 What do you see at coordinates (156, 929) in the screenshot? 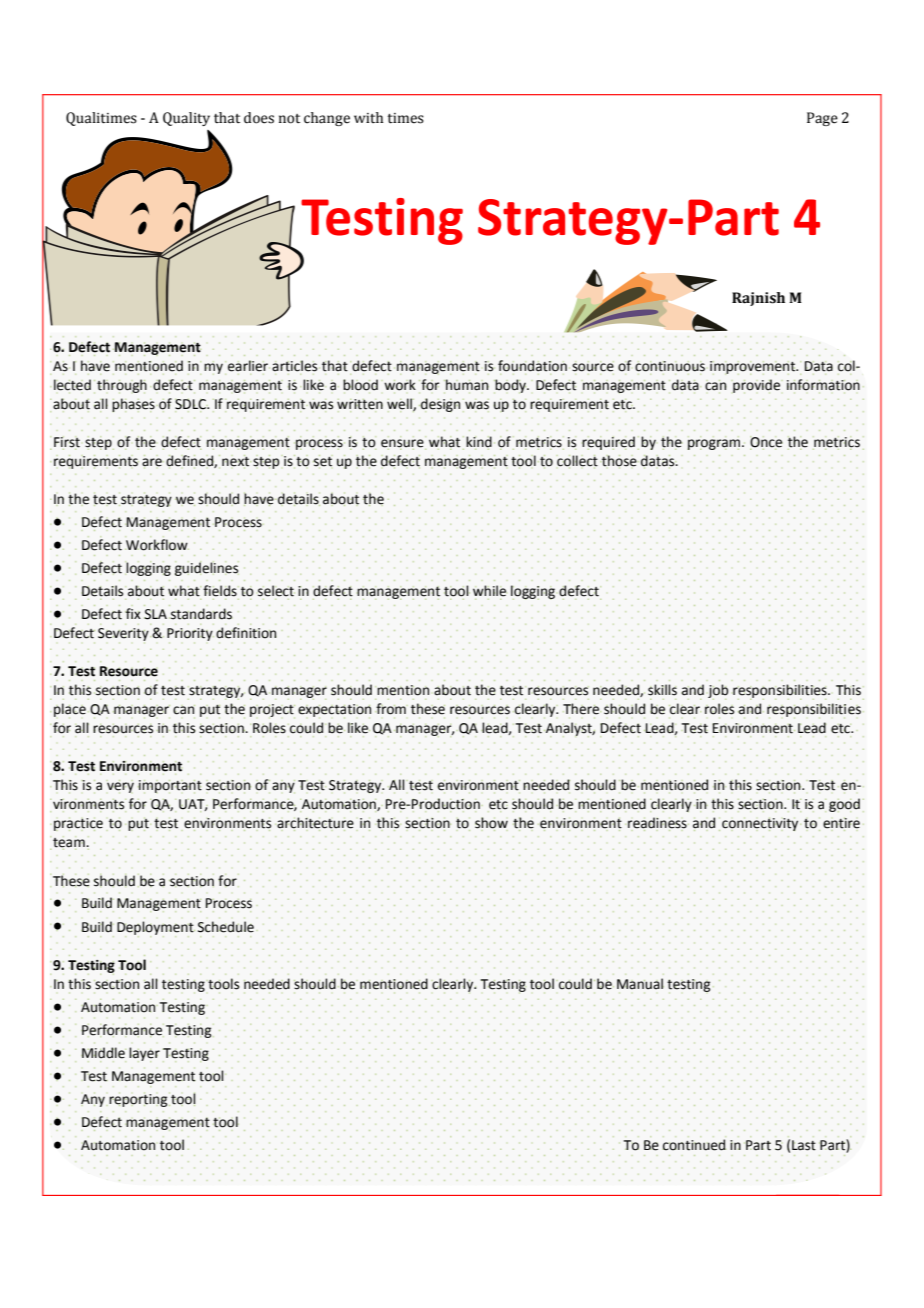
I see `Deployment` at bounding box center [156, 929].
